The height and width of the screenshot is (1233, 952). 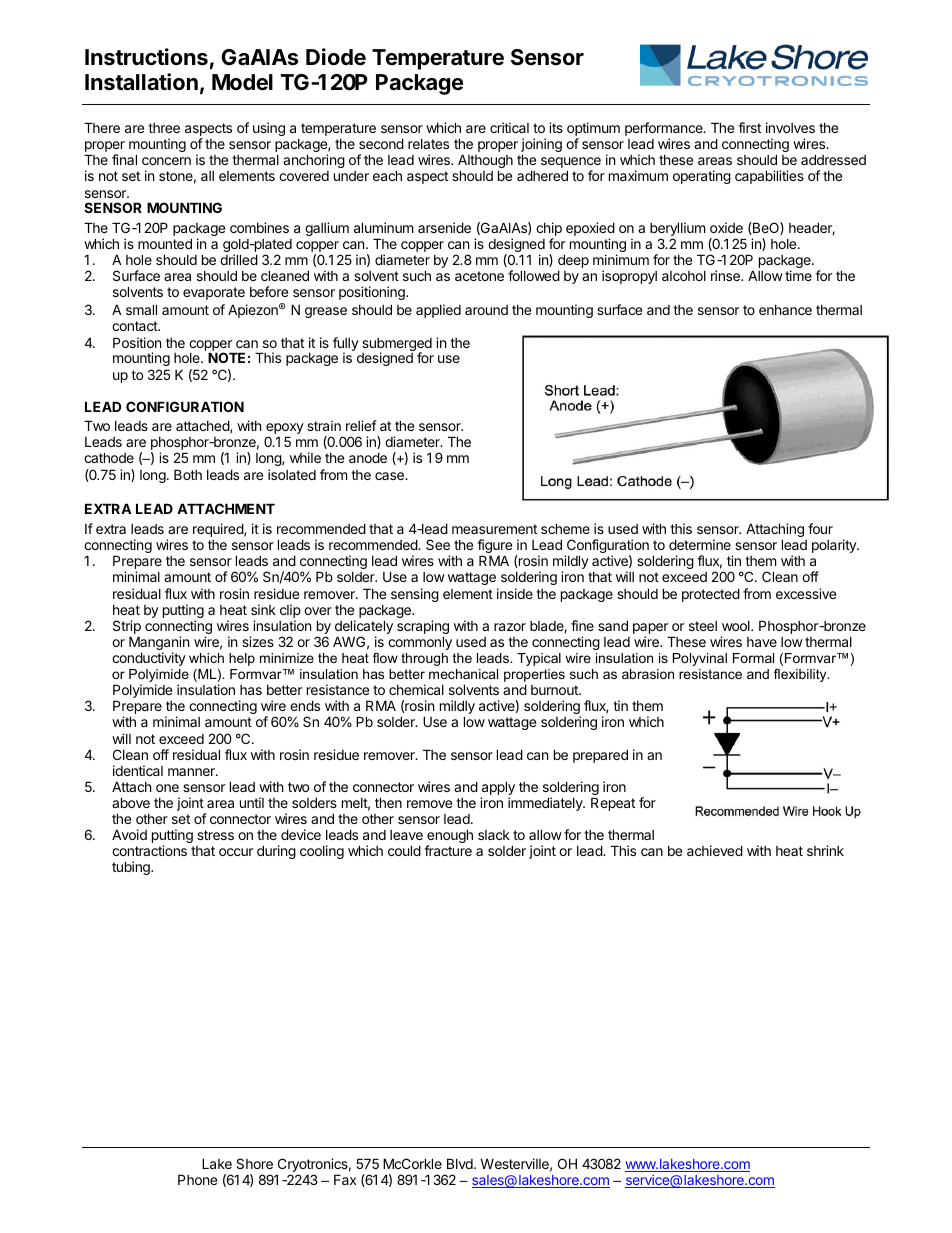 What do you see at coordinates (141, 82) in the screenshot?
I see `Installation` at bounding box center [141, 82].
